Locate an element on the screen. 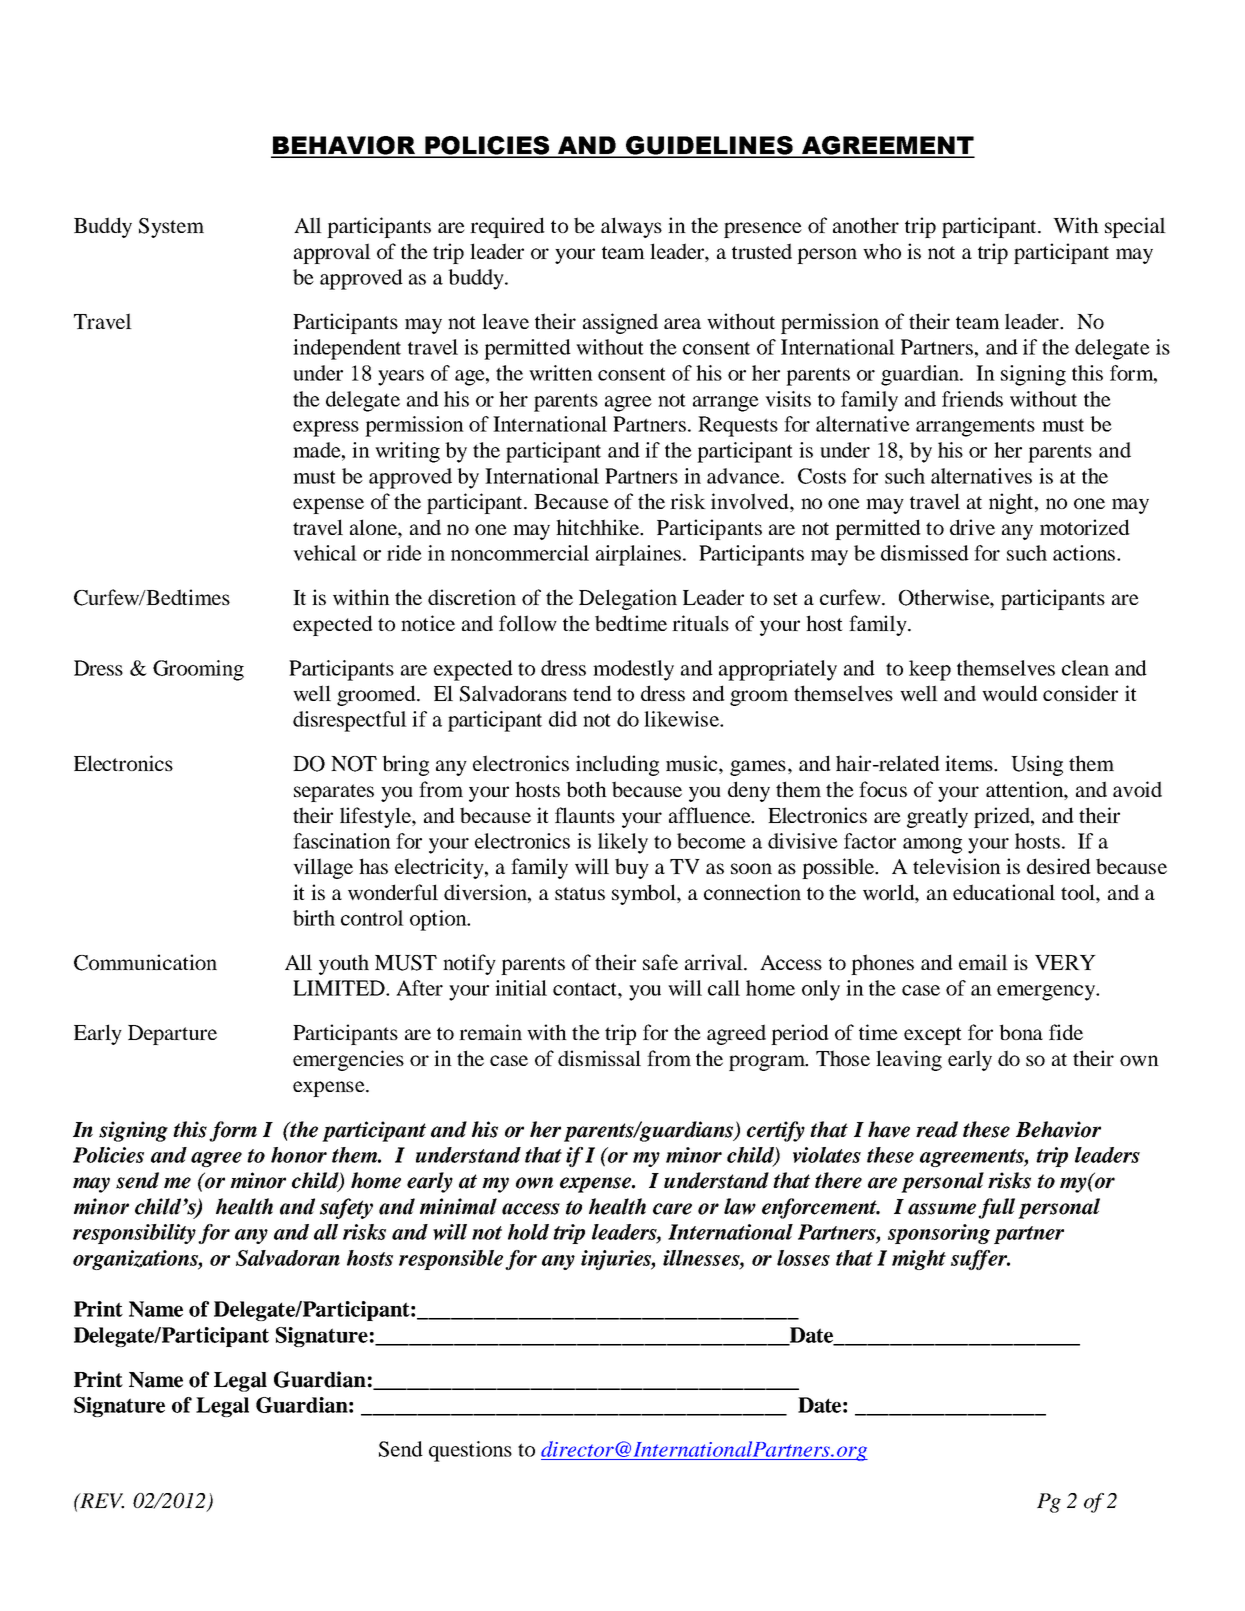 This screenshot has height=1611, width=1245. System is located at coordinates (171, 228).
